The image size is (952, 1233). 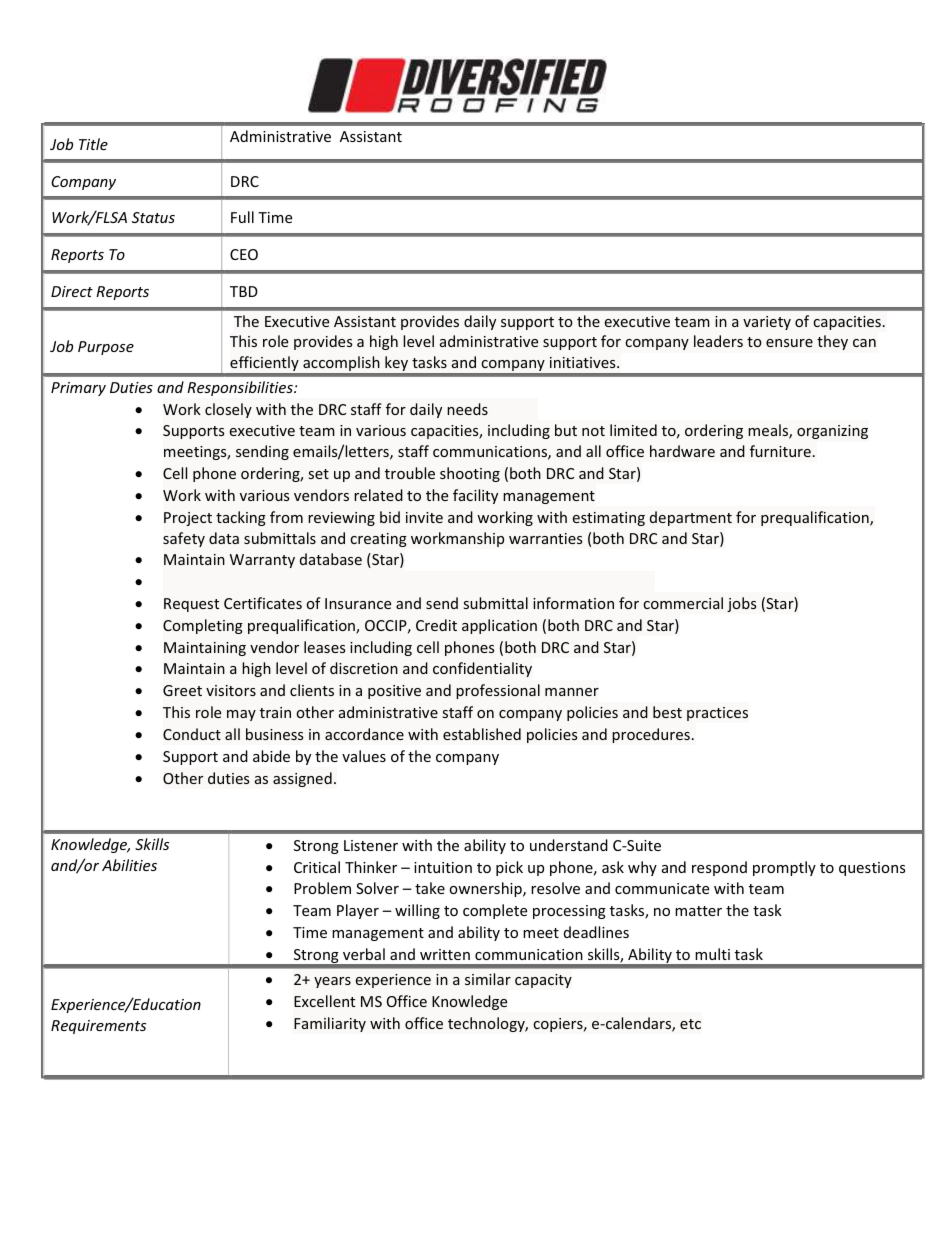 What do you see at coordinates (767, 323) in the screenshot?
I see `variety` at bounding box center [767, 323].
